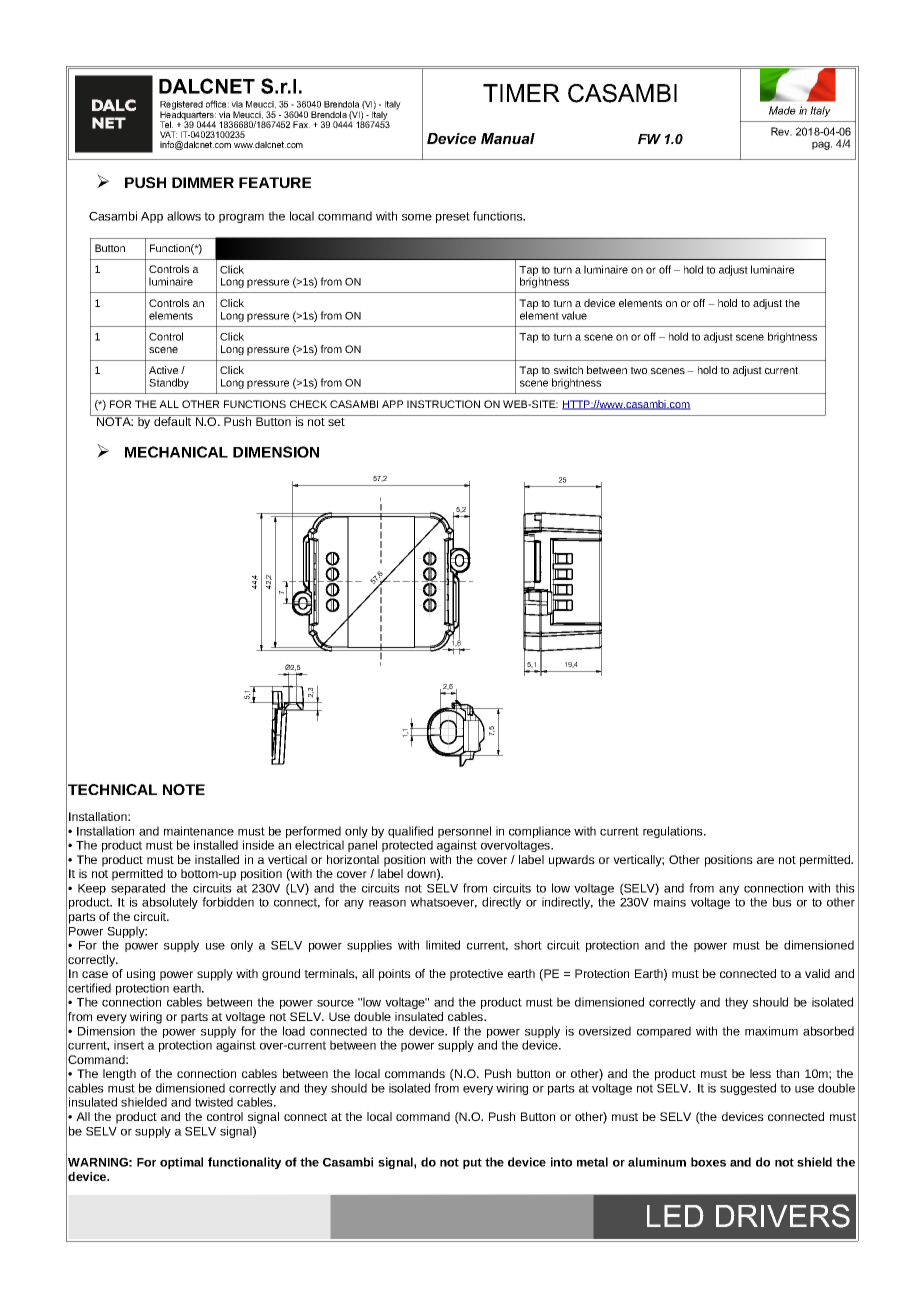 The image size is (924, 1307). Describe the element at coordinates (464, 833) in the screenshot. I see `personnel` at that location.
